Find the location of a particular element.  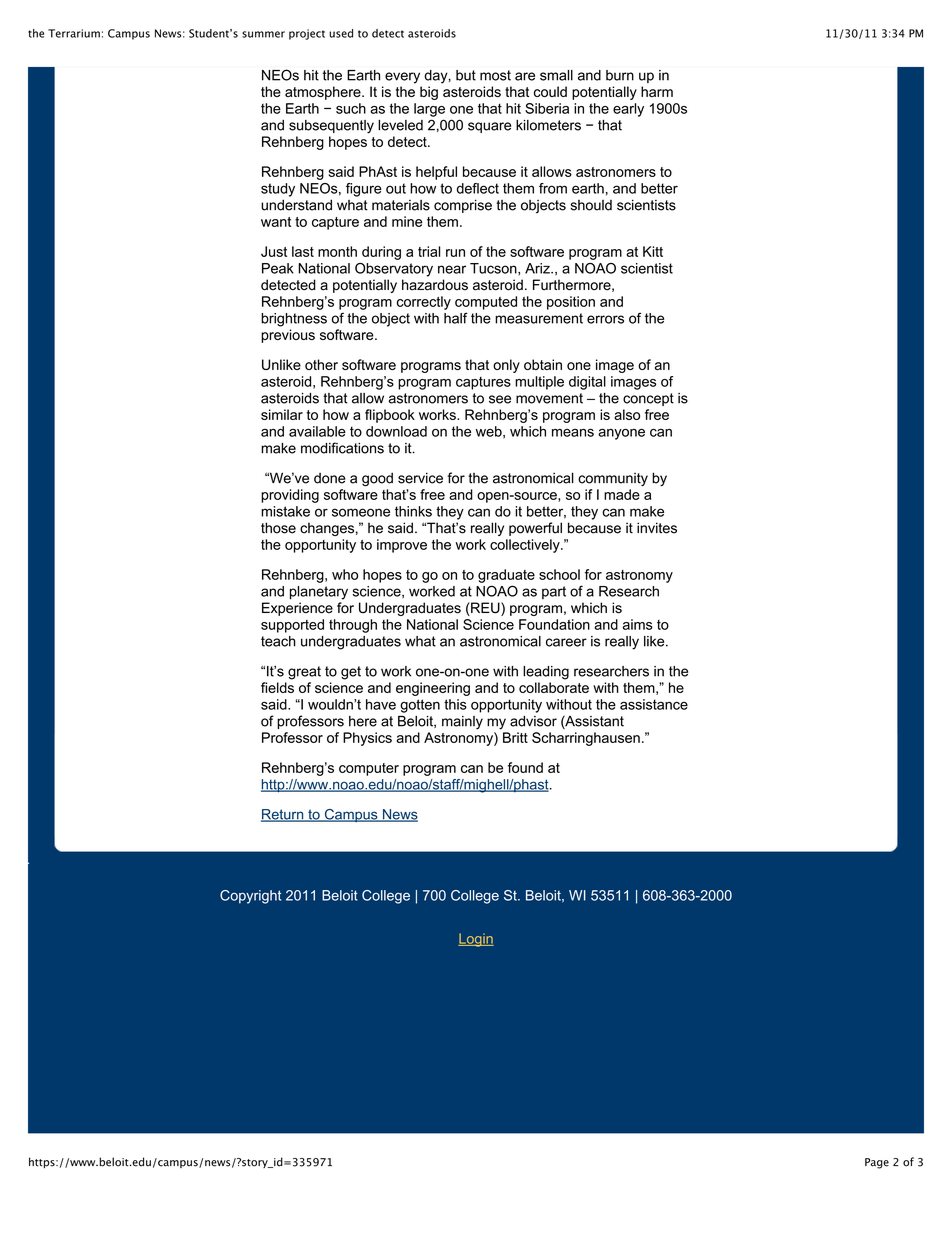

but is located at coordinates (466, 75).
